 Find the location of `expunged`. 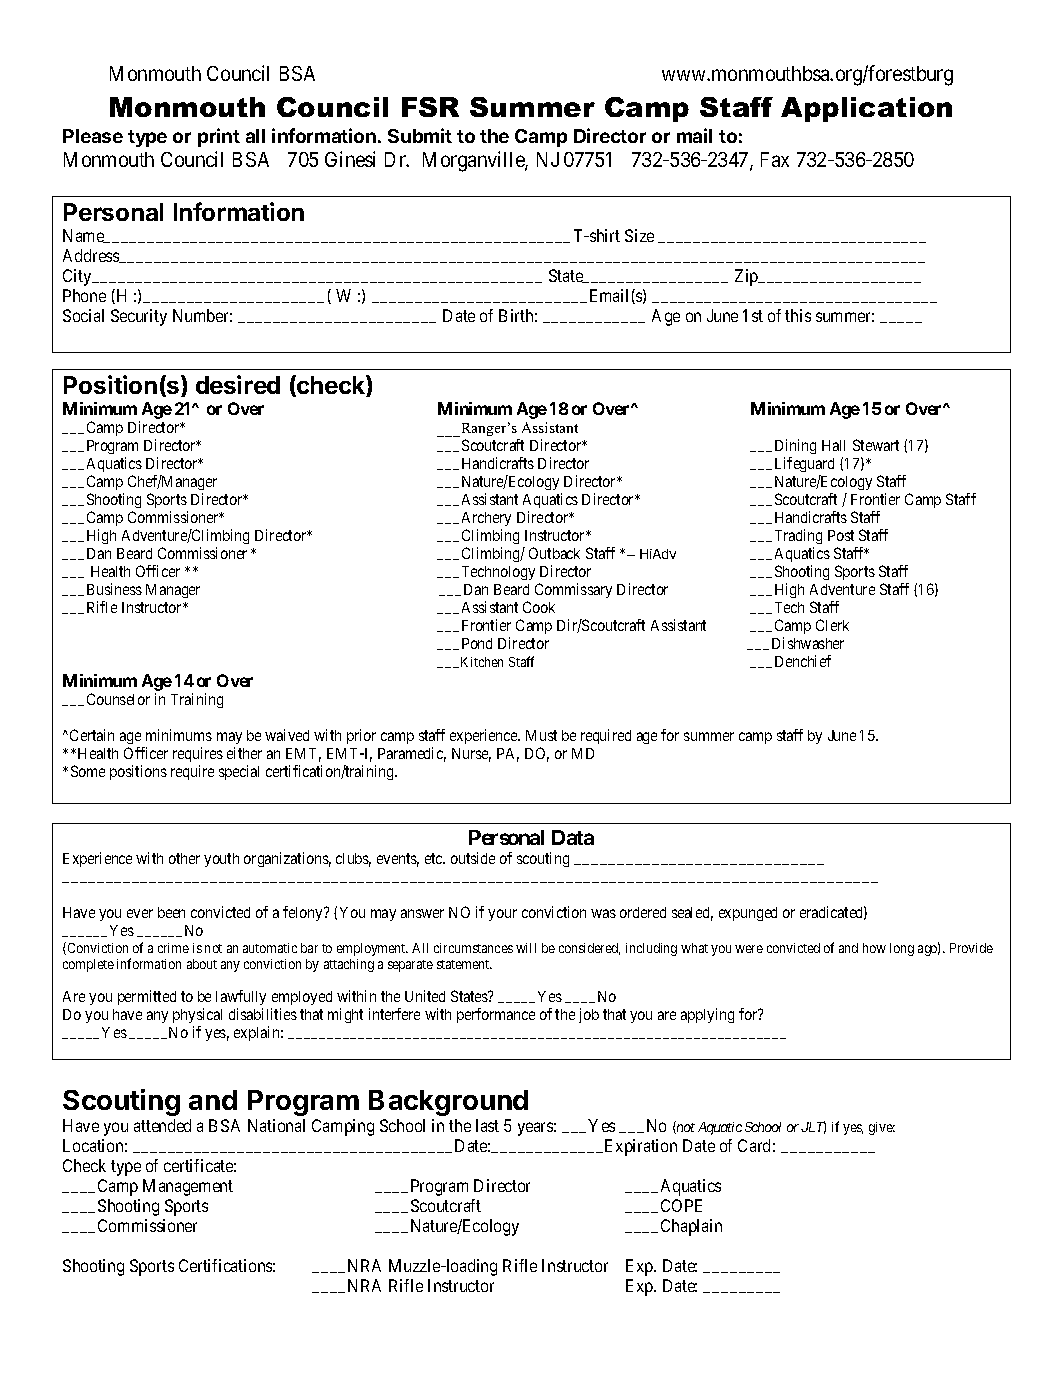

expunged is located at coordinates (748, 914).
